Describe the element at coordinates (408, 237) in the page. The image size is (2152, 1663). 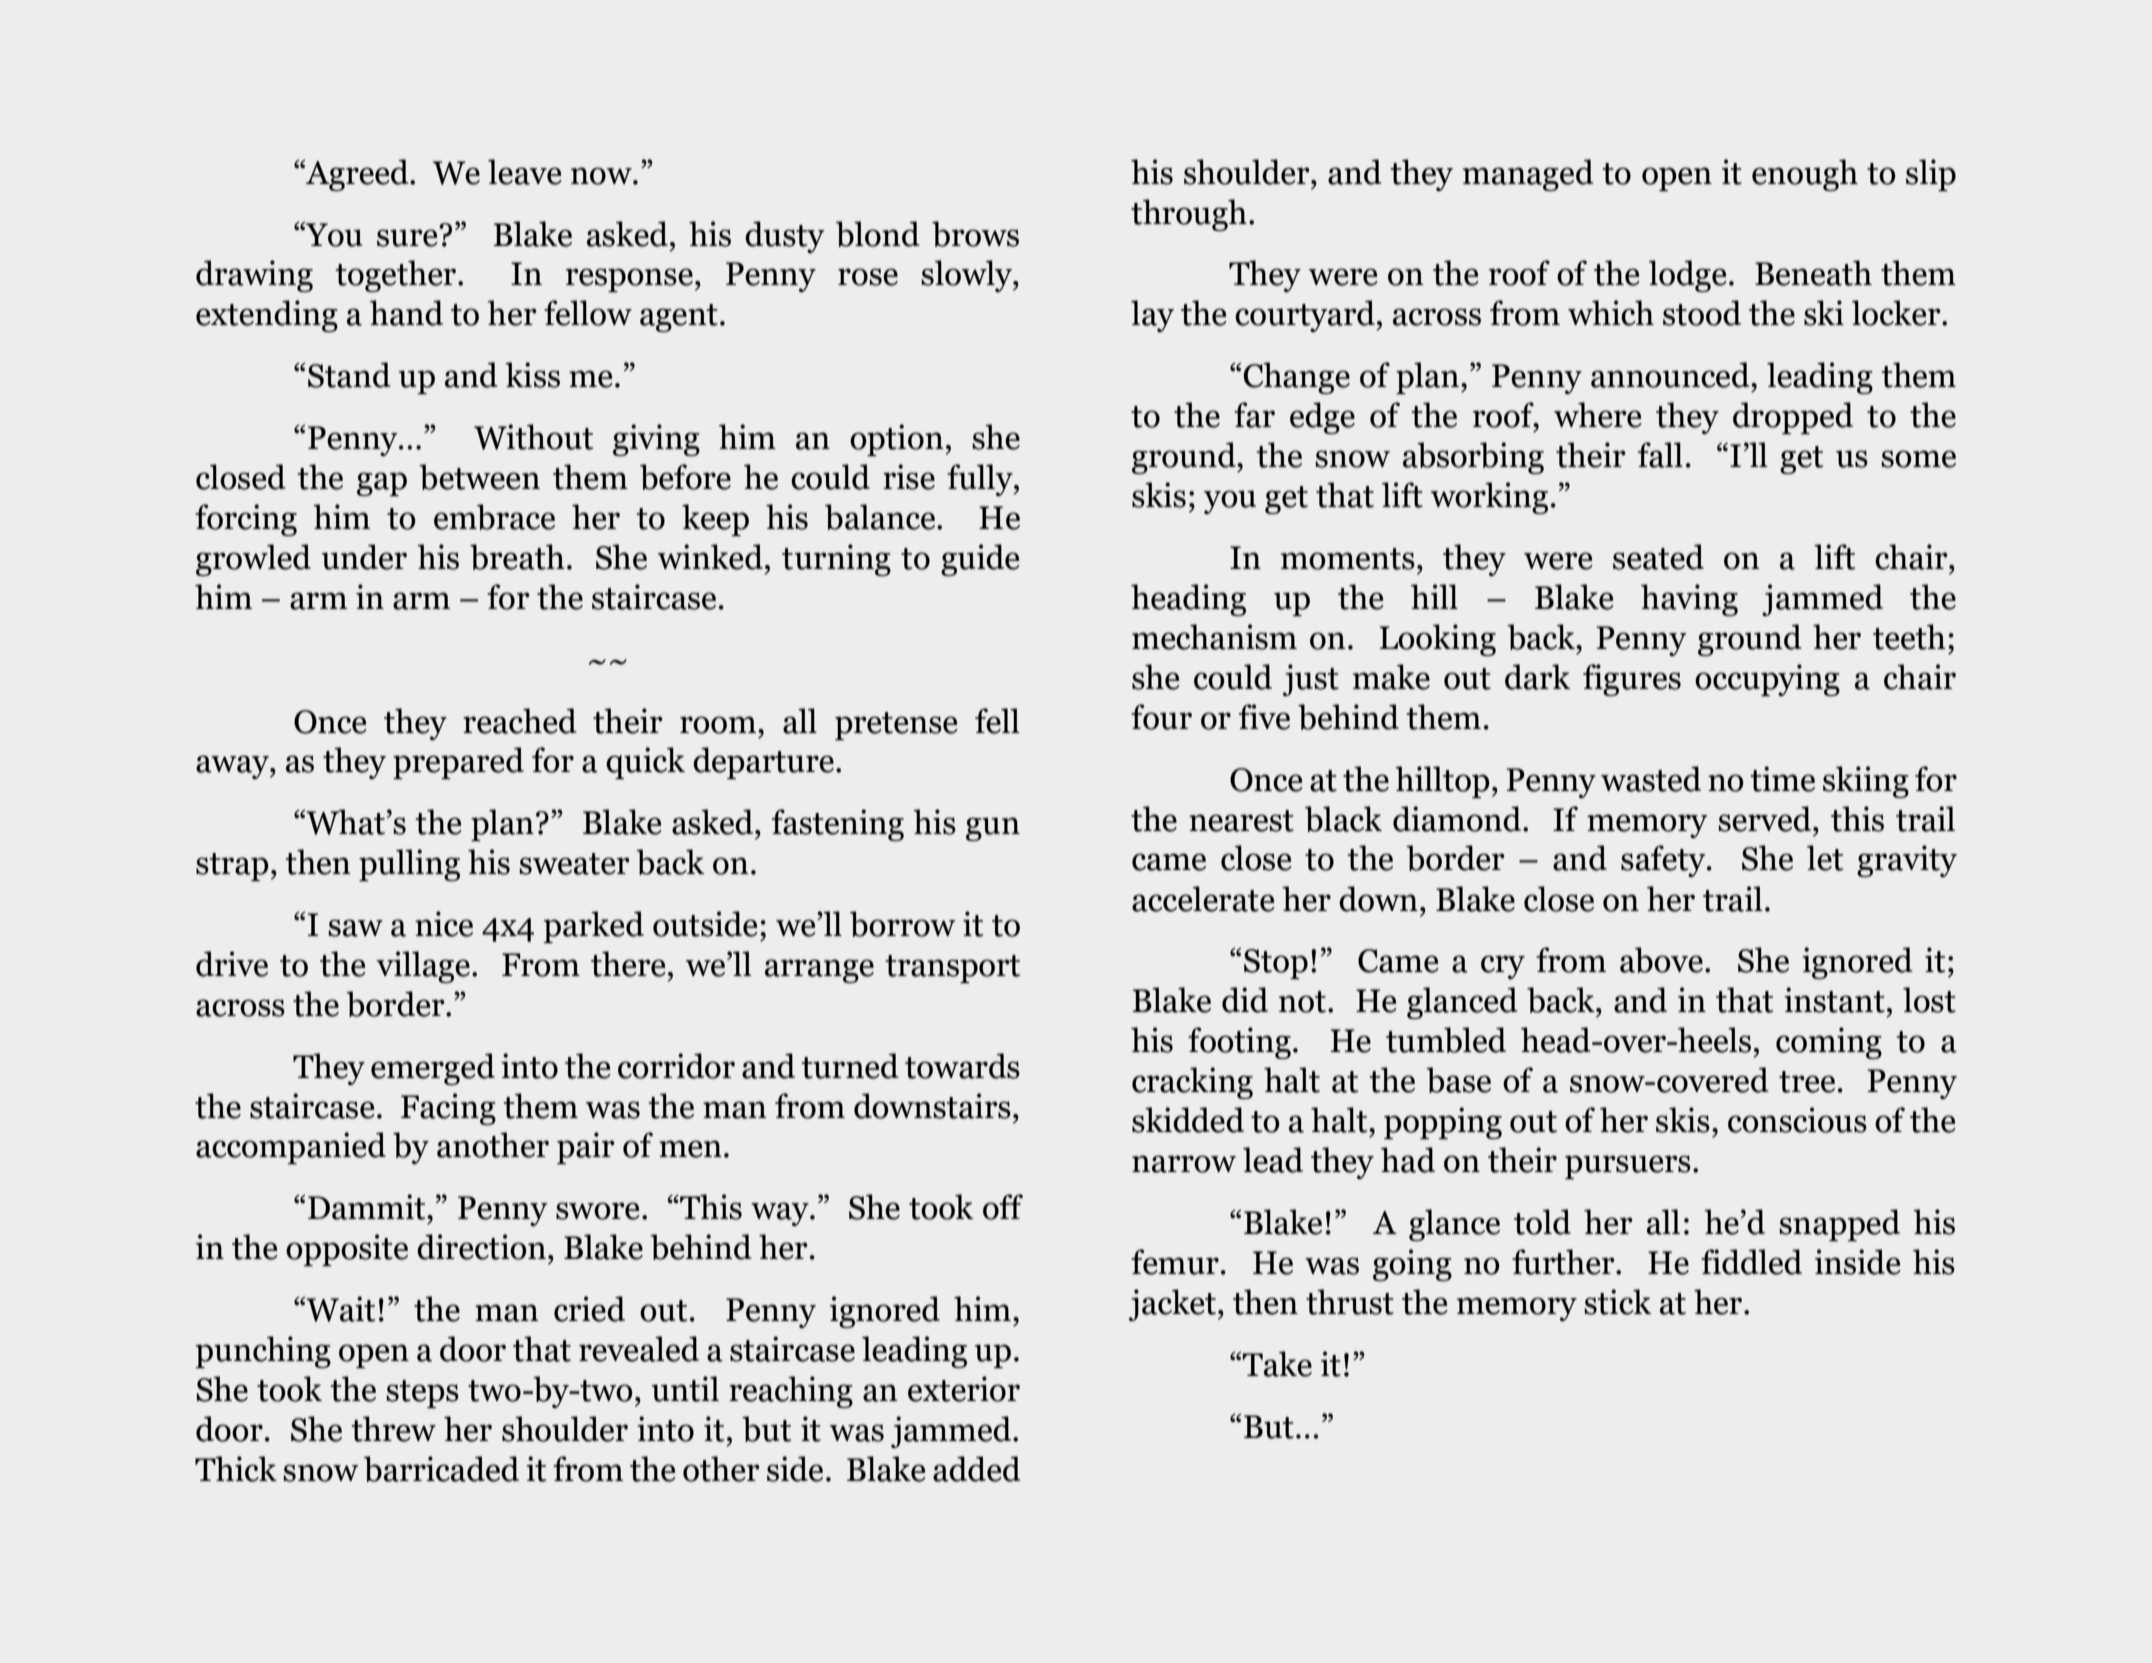
I see `sure` at that location.
